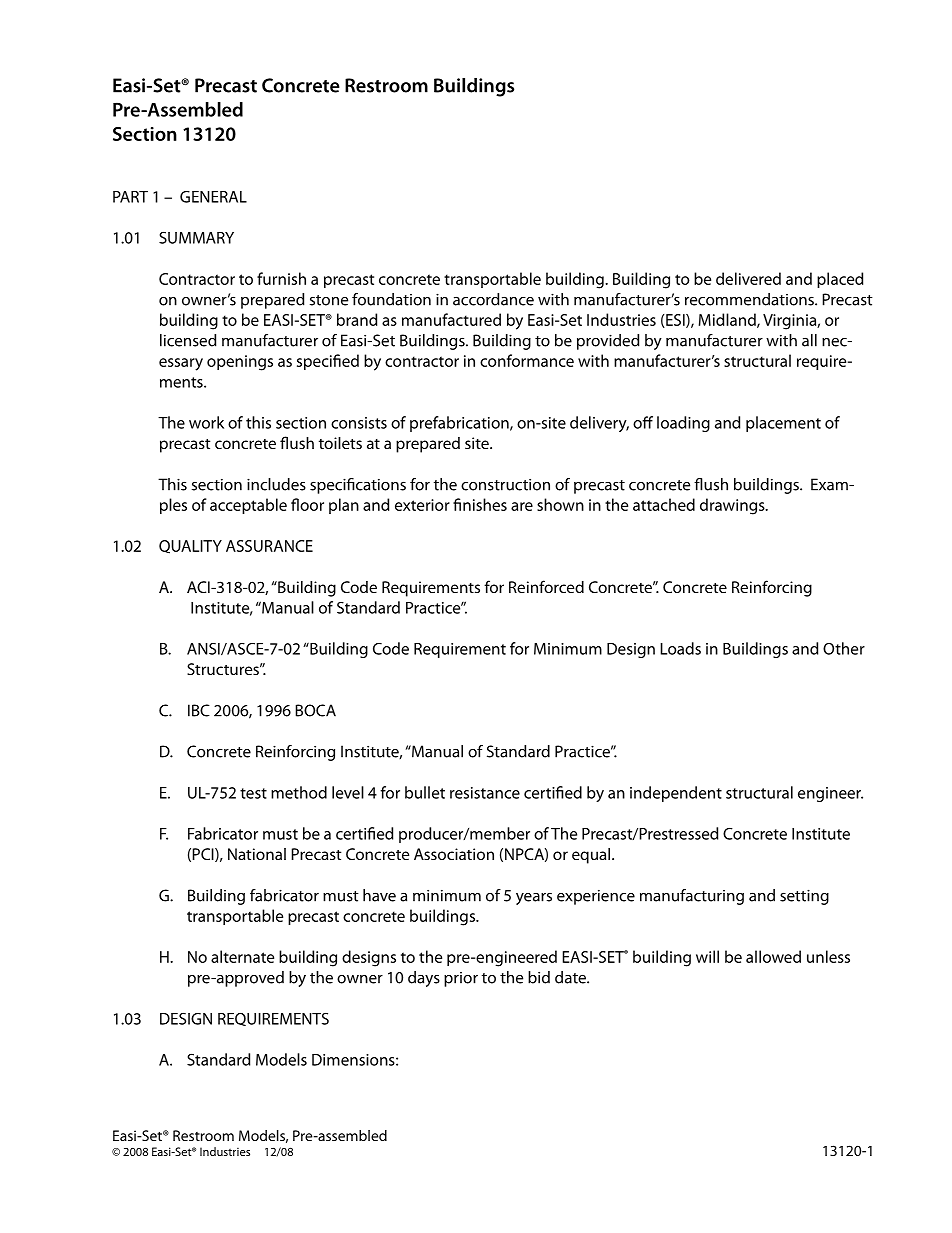  What do you see at coordinates (773, 956) in the image?
I see `allowed` at bounding box center [773, 956].
